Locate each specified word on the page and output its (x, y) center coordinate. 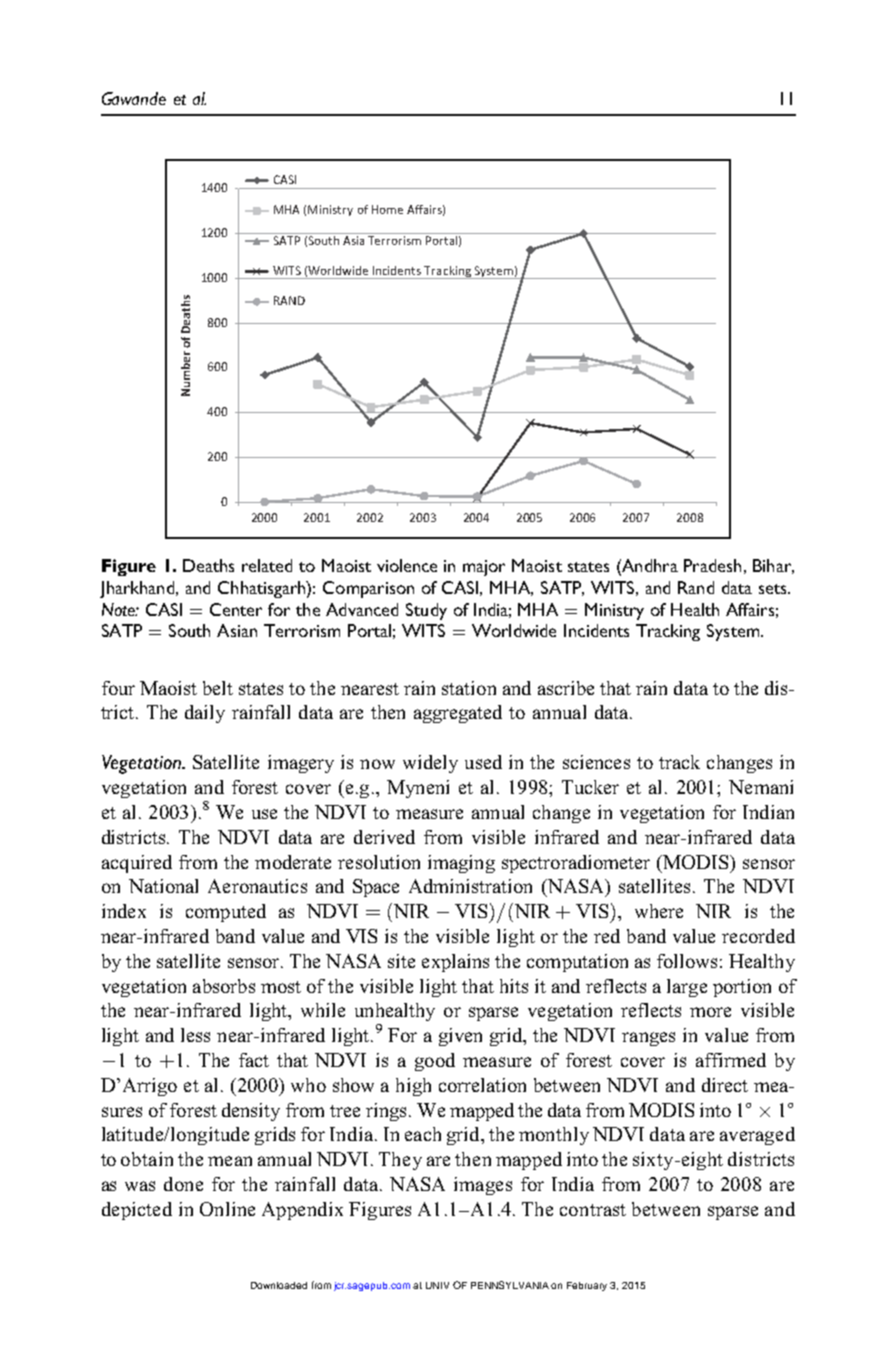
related (267, 565)
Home (387, 209)
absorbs (224, 986)
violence (407, 565)
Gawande (134, 98)
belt (218, 688)
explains (455, 963)
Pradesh (712, 565)
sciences (596, 762)
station (469, 688)
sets (774, 589)
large (687, 988)
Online (227, 1209)
